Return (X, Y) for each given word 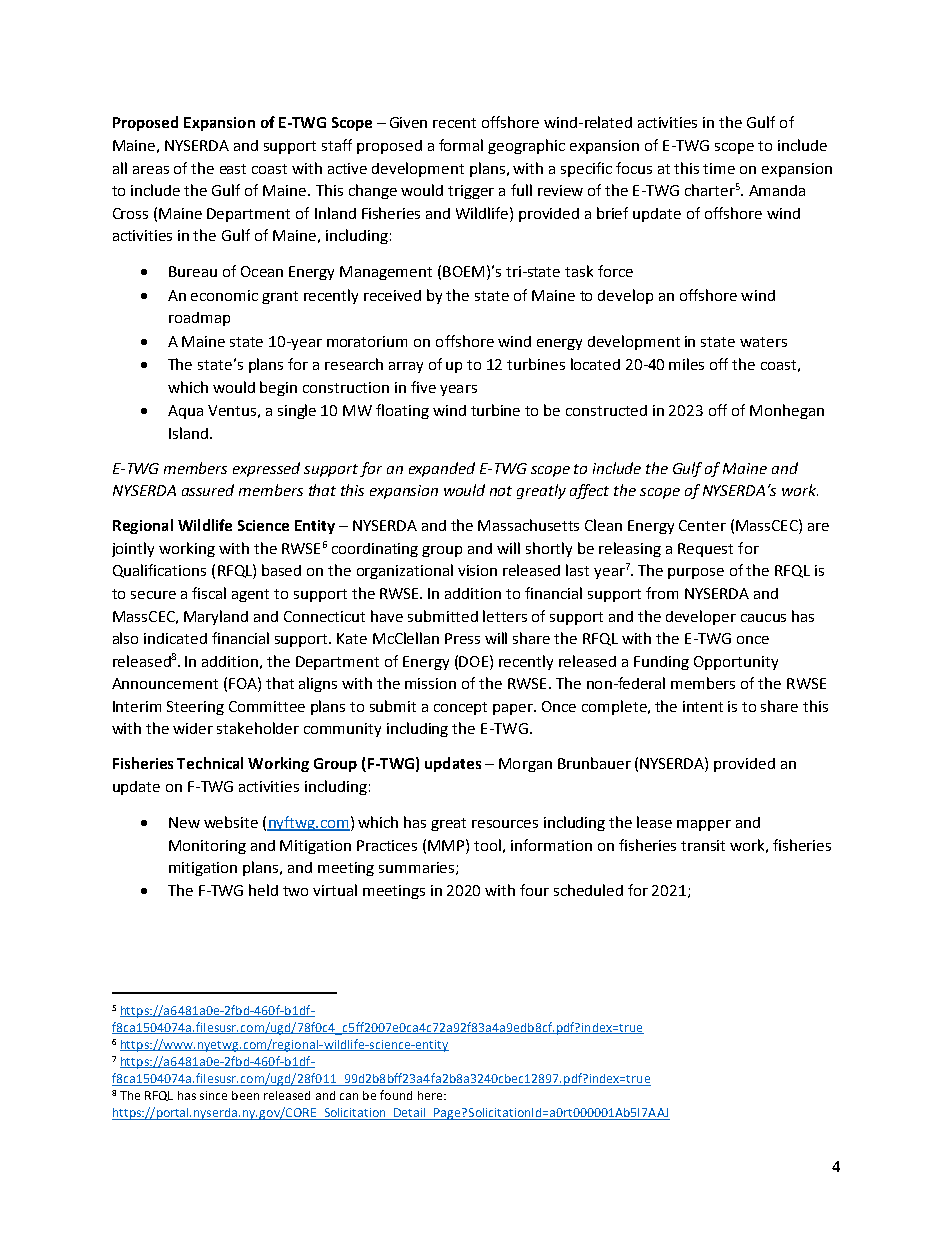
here (431, 1095)
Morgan (525, 765)
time (719, 168)
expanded (442, 469)
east (233, 169)
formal (461, 145)
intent (703, 706)
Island (188, 433)
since (213, 1095)
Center (702, 525)
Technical (210, 763)
